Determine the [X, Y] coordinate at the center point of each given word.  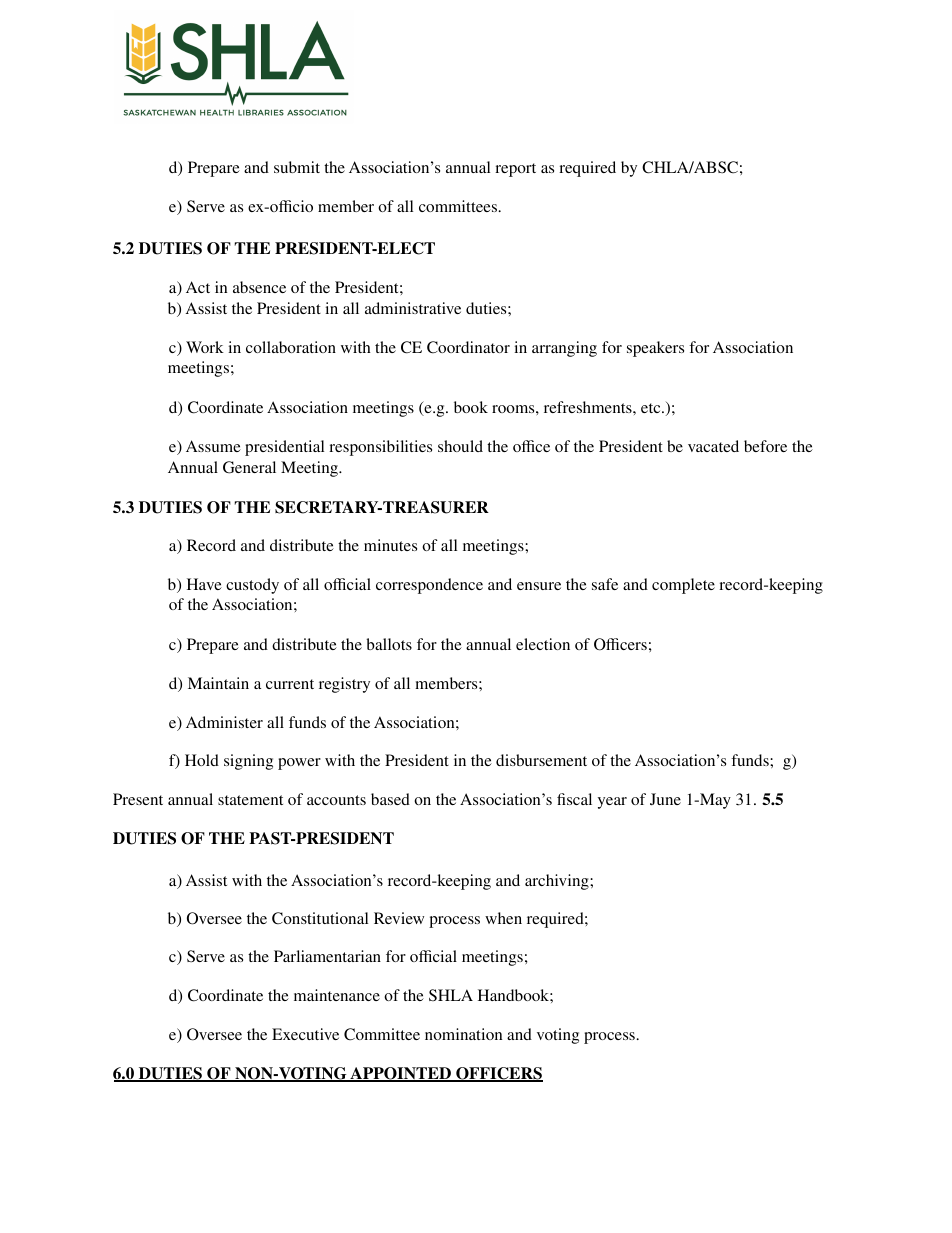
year [612, 803]
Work [205, 347]
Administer [224, 722]
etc [652, 408]
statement [250, 800]
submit [297, 167]
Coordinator [468, 347]
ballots [389, 644]
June [665, 799]
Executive [305, 1034]
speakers [655, 349]
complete [683, 586]
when [503, 918]
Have [204, 584]
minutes [390, 545]
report [515, 170]
